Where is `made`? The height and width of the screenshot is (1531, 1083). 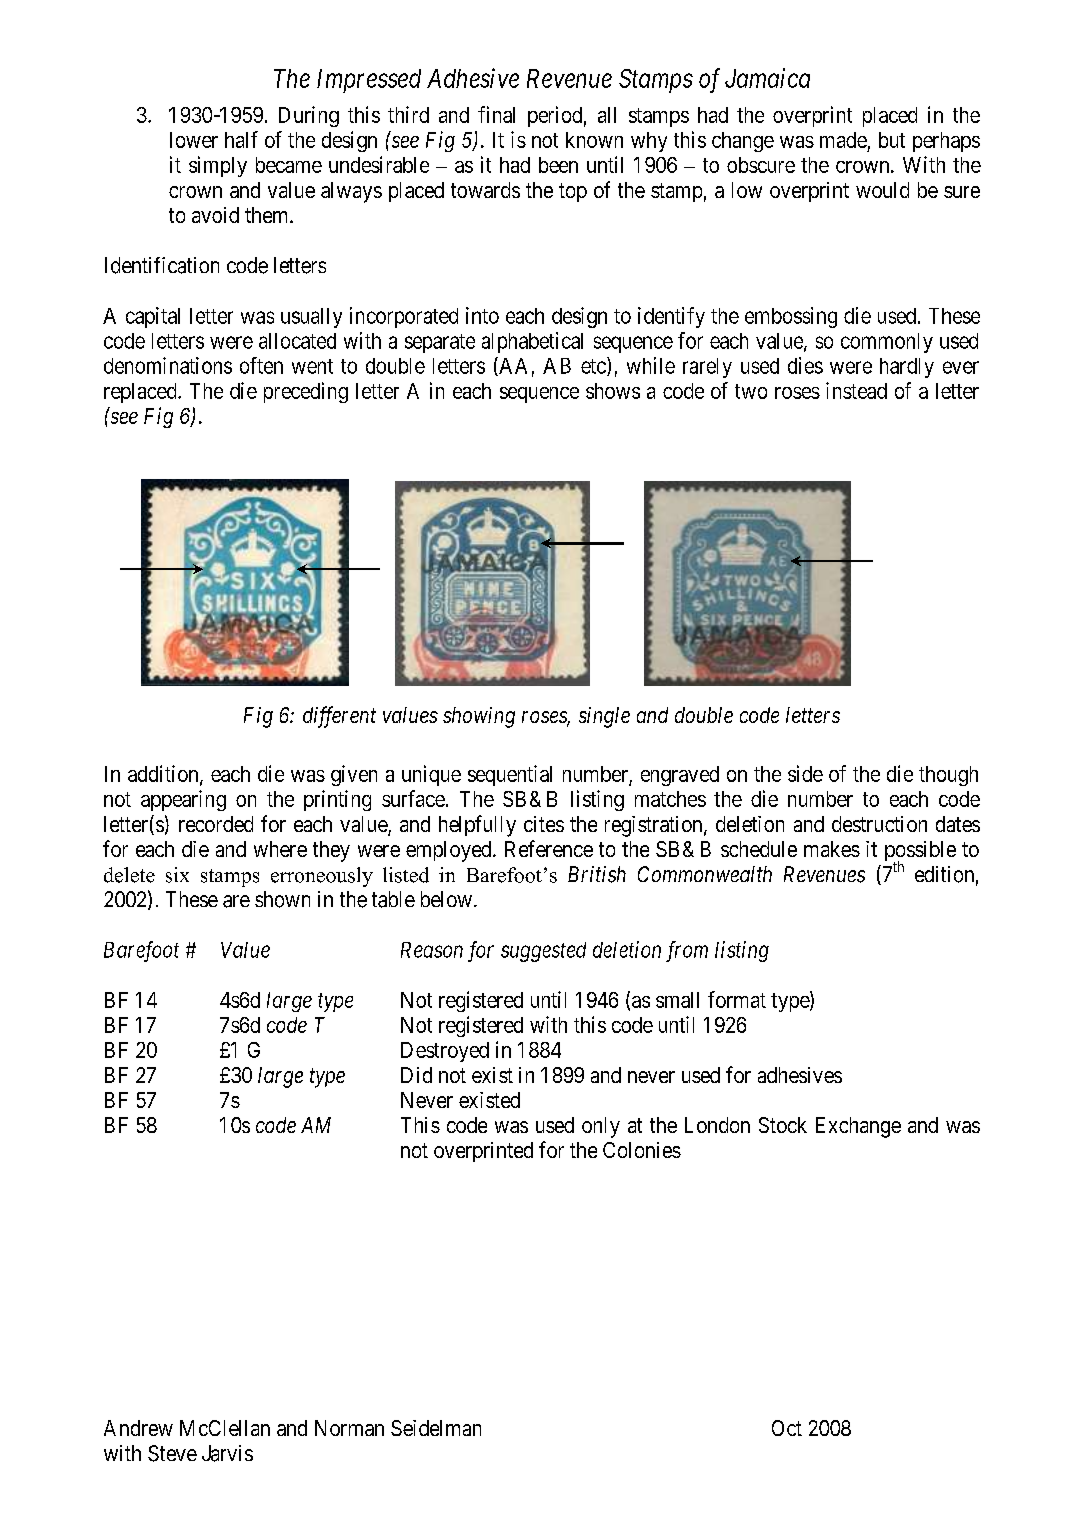
made is located at coordinates (843, 140).
